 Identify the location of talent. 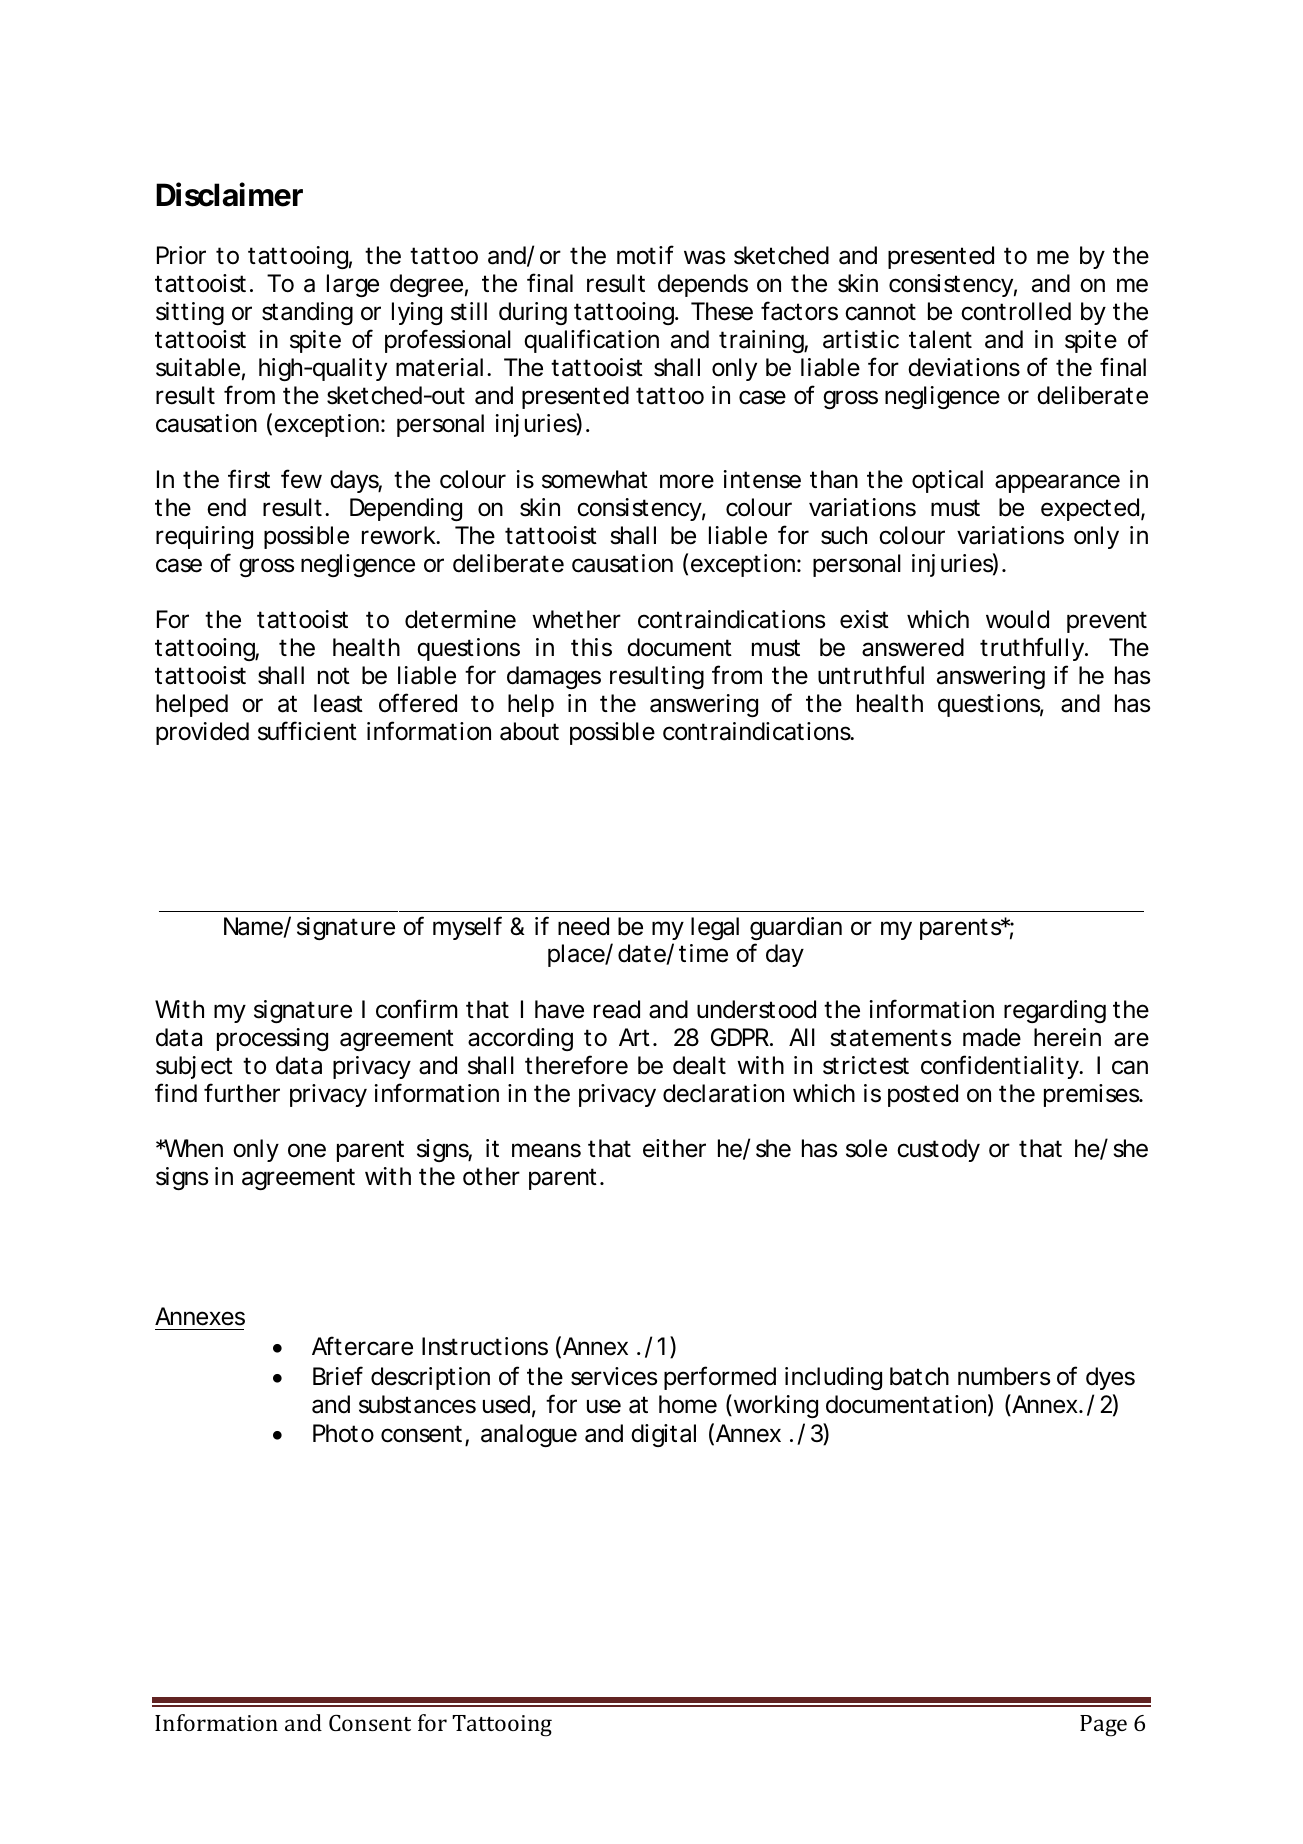
(940, 339).
